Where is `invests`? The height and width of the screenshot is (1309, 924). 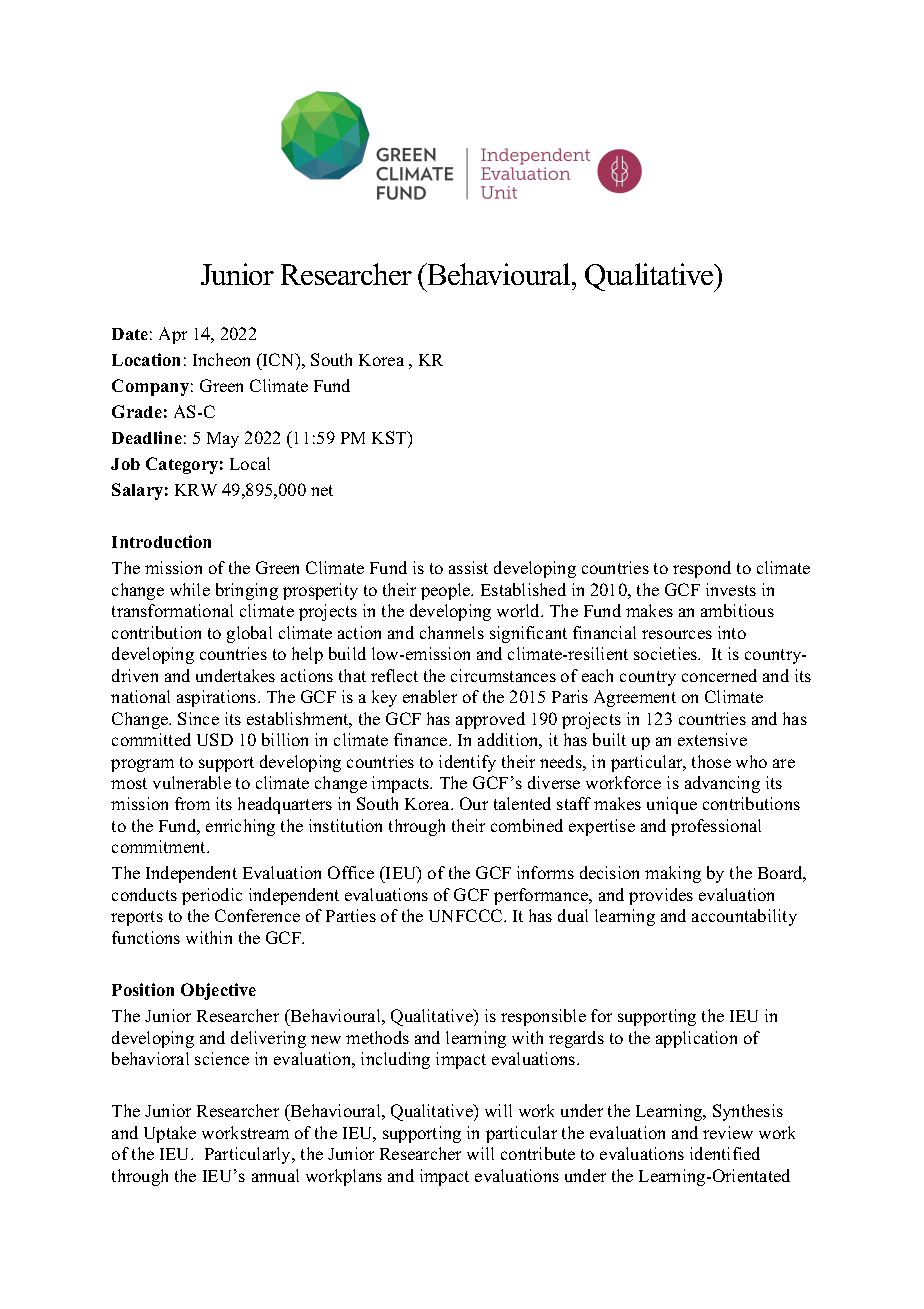 invests is located at coordinates (731, 589).
